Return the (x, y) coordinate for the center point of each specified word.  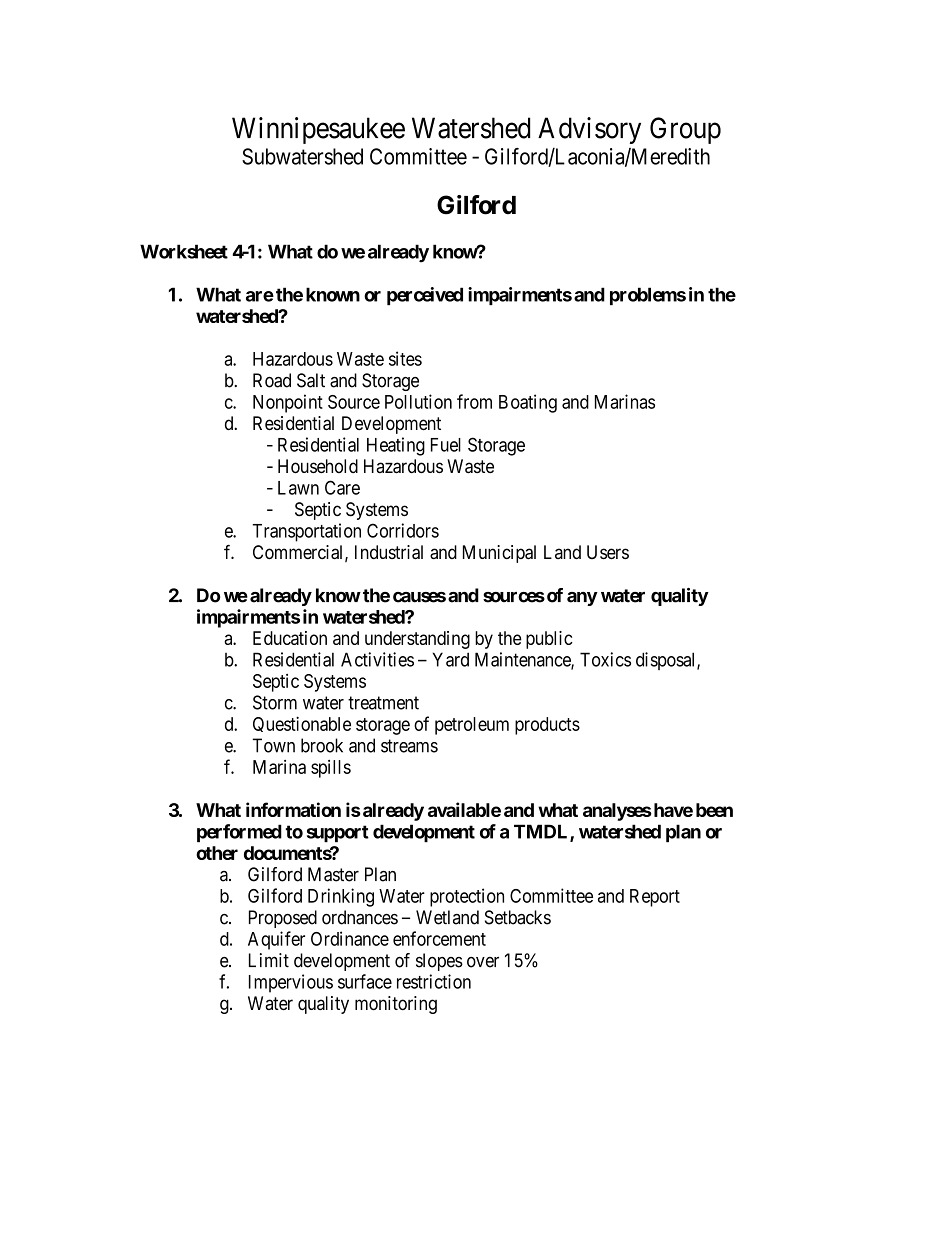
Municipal (499, 554)
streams (409, 746)
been (714, 810)
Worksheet (184, 251)
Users (608, 552)
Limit (269, 960)
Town (273, 745)
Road (272, 380)
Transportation (306, 532)
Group (685, 130)
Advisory (589, 130)
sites (405, 358)
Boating (528, 403)
